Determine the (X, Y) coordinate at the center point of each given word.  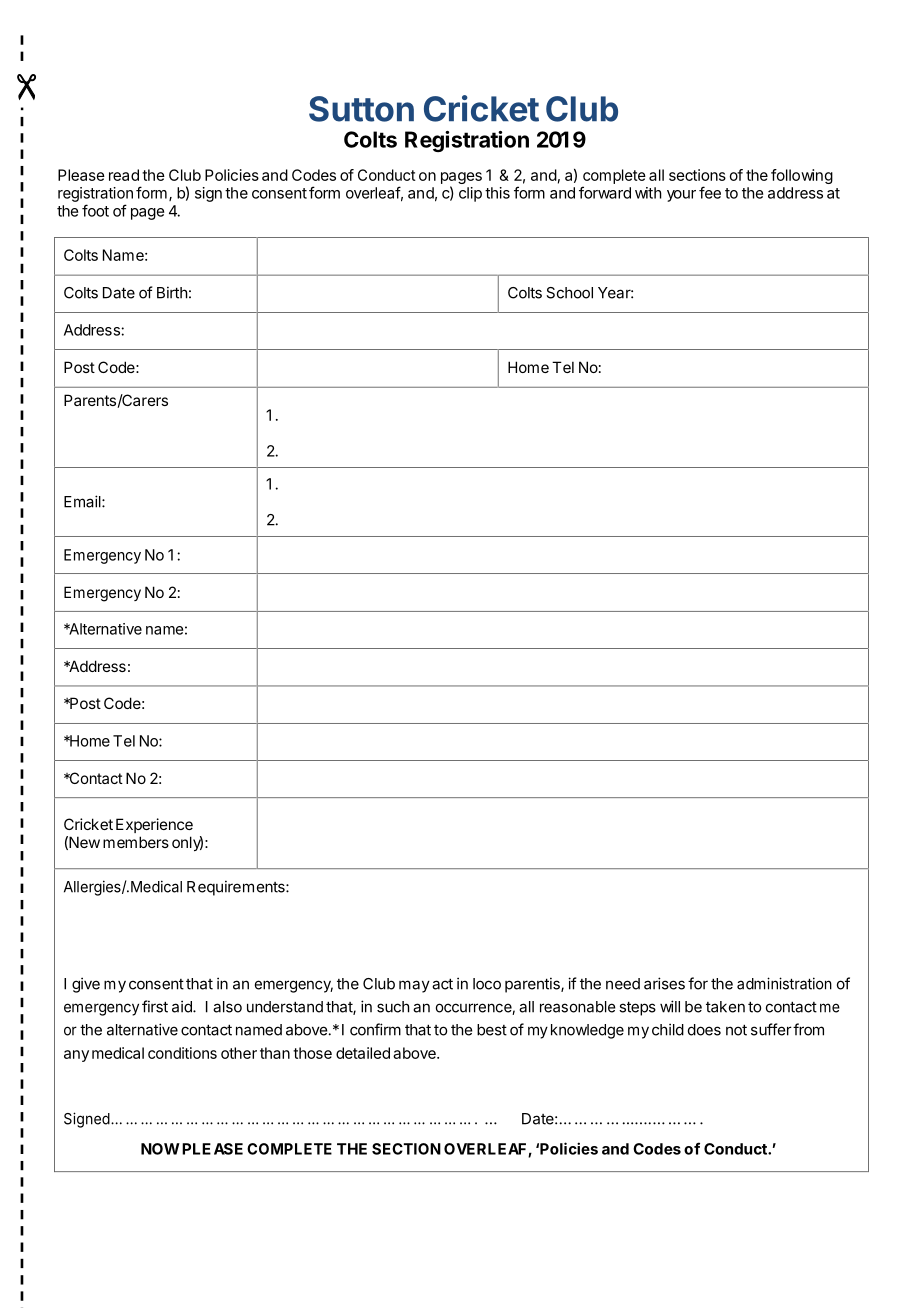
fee (710, 192)
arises (664, 983)
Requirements (237, 888)
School (569, 293)
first (155, 1006)
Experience (154, 825)
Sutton (361, 109)
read (124, 175)
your (681, 196)
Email (83, 501)
